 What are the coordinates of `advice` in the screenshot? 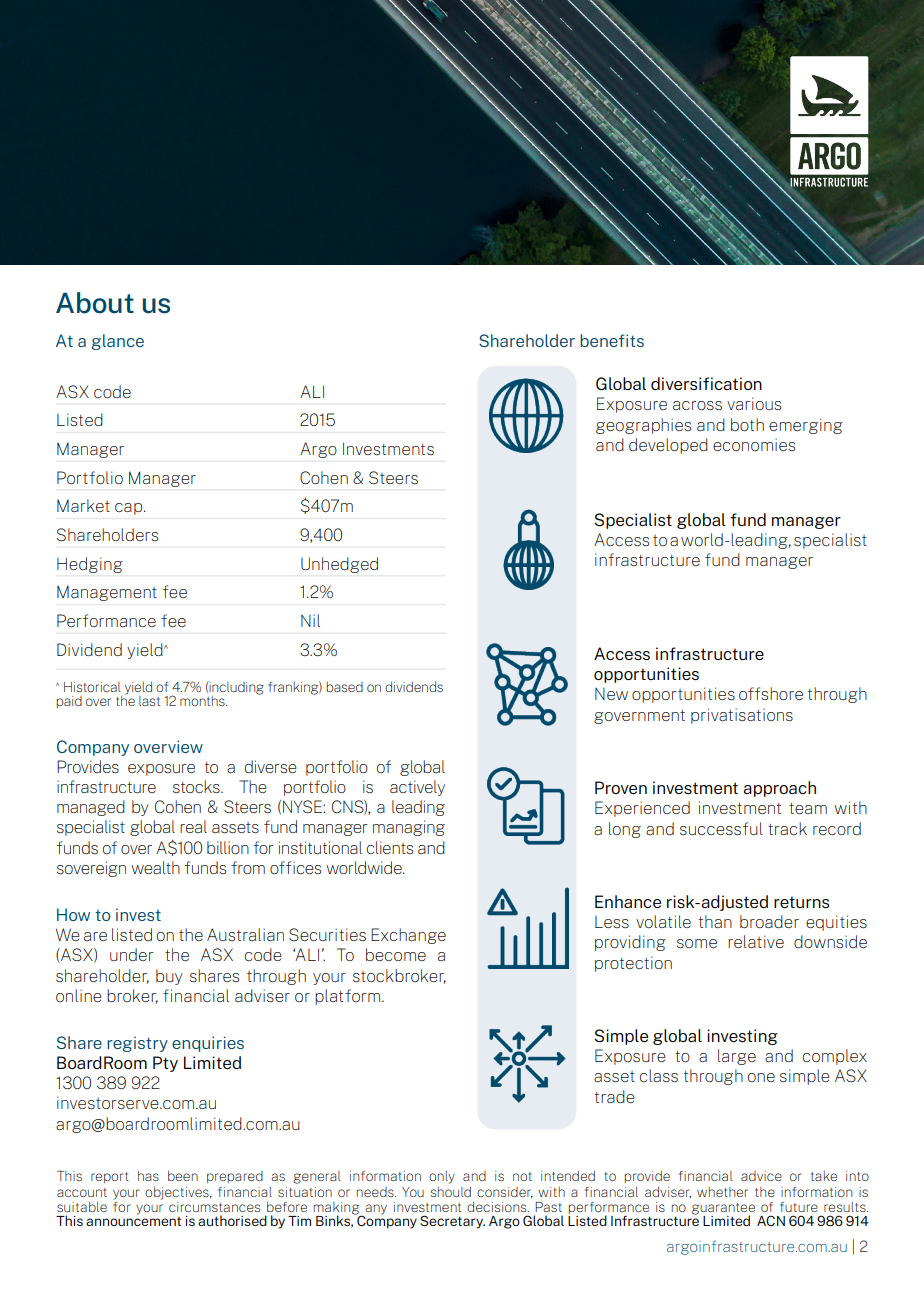 It's located at (761, 1176).
